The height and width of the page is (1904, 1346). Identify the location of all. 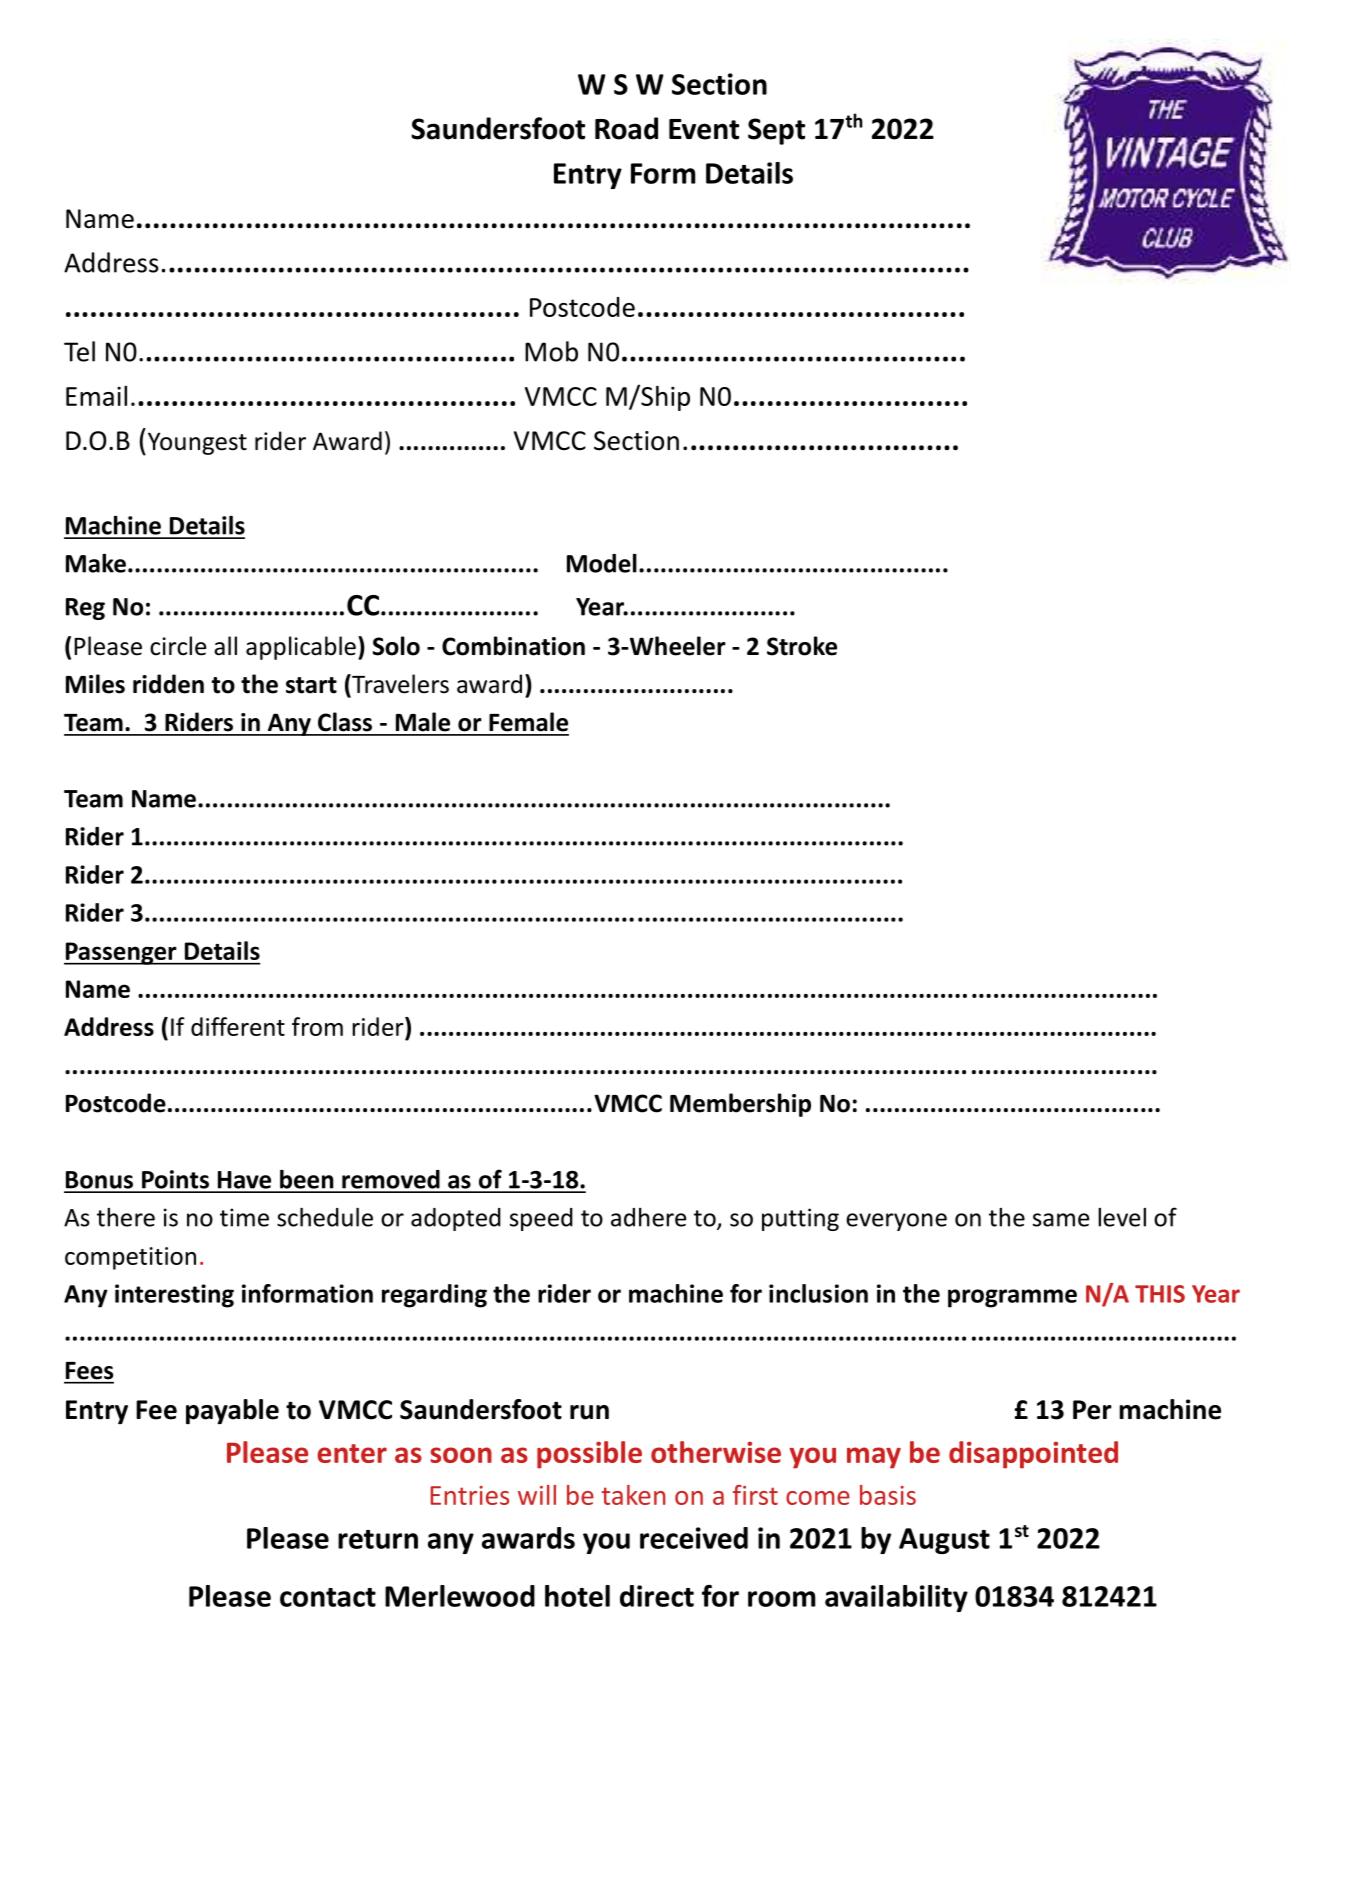
(225, 646).
